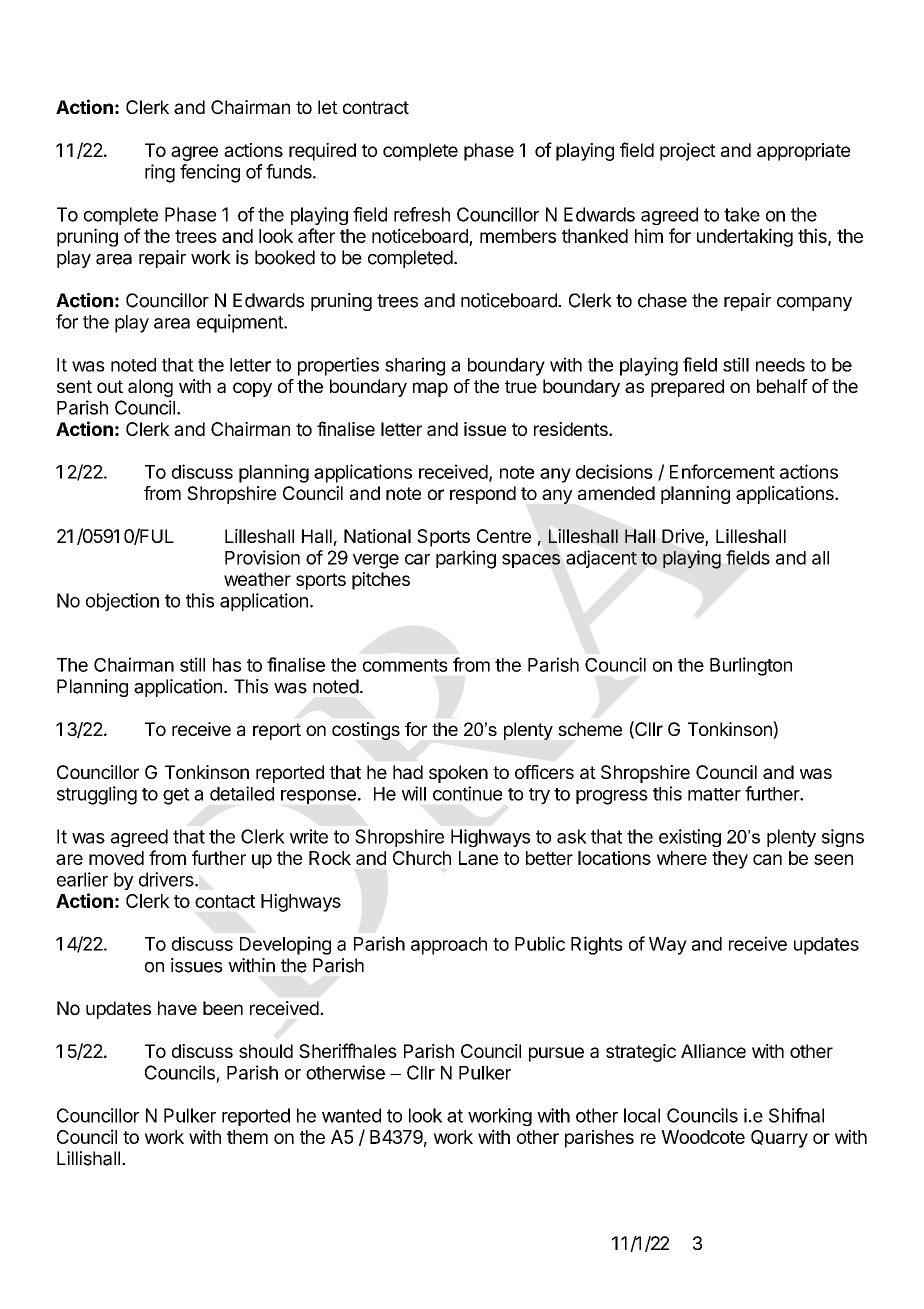 The image size is (924, 1309). What do you see at coordinates (247, 1137) in the page?
I see `them` at bounding box center [247, 1137].
